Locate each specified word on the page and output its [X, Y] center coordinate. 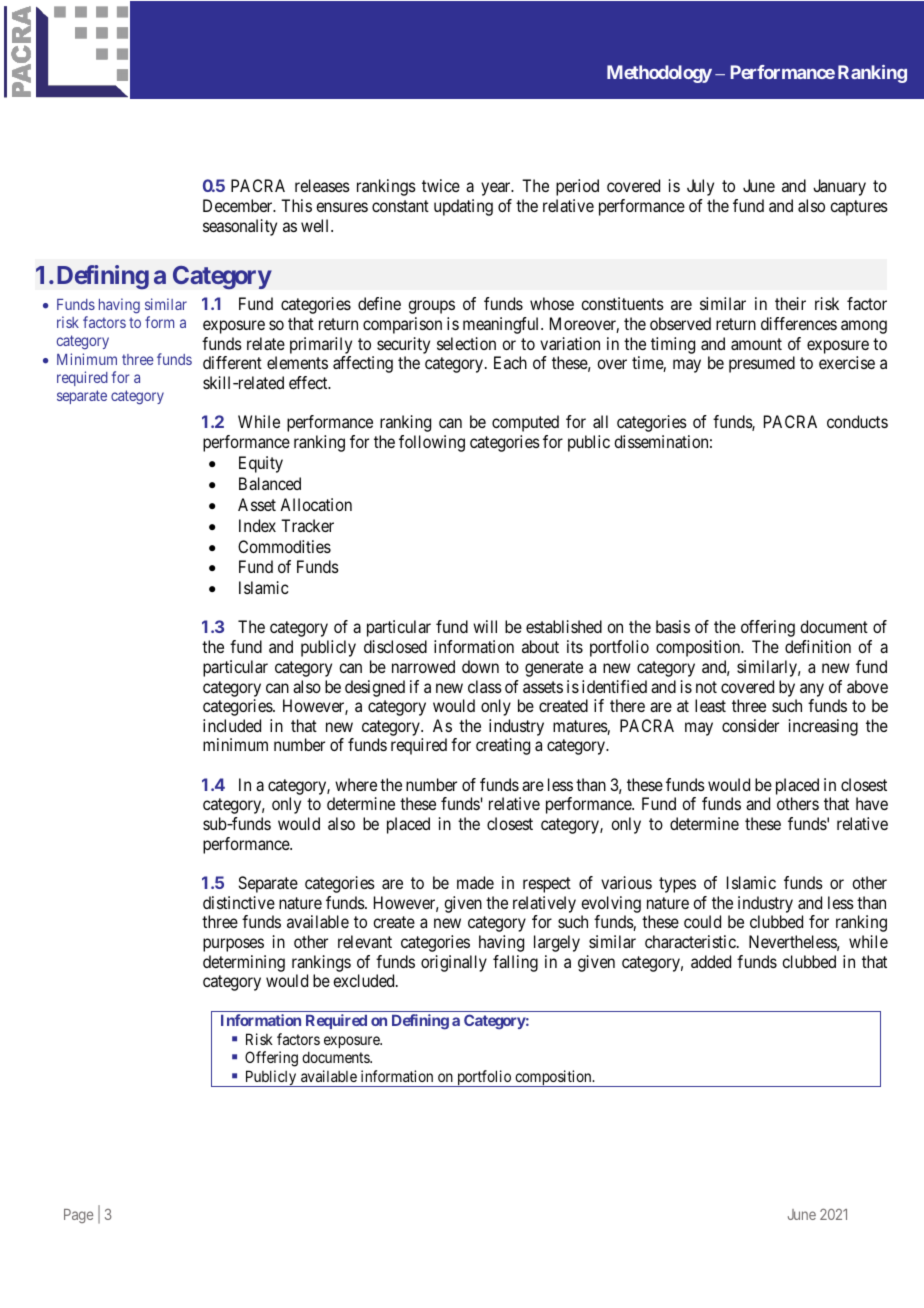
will [485, 626]
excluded [365, 980]
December [239, 205]
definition [818, 646]
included [232, 725]
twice [441, 185]
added [711, 961]
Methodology [659, 74]
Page [78, 1216]
